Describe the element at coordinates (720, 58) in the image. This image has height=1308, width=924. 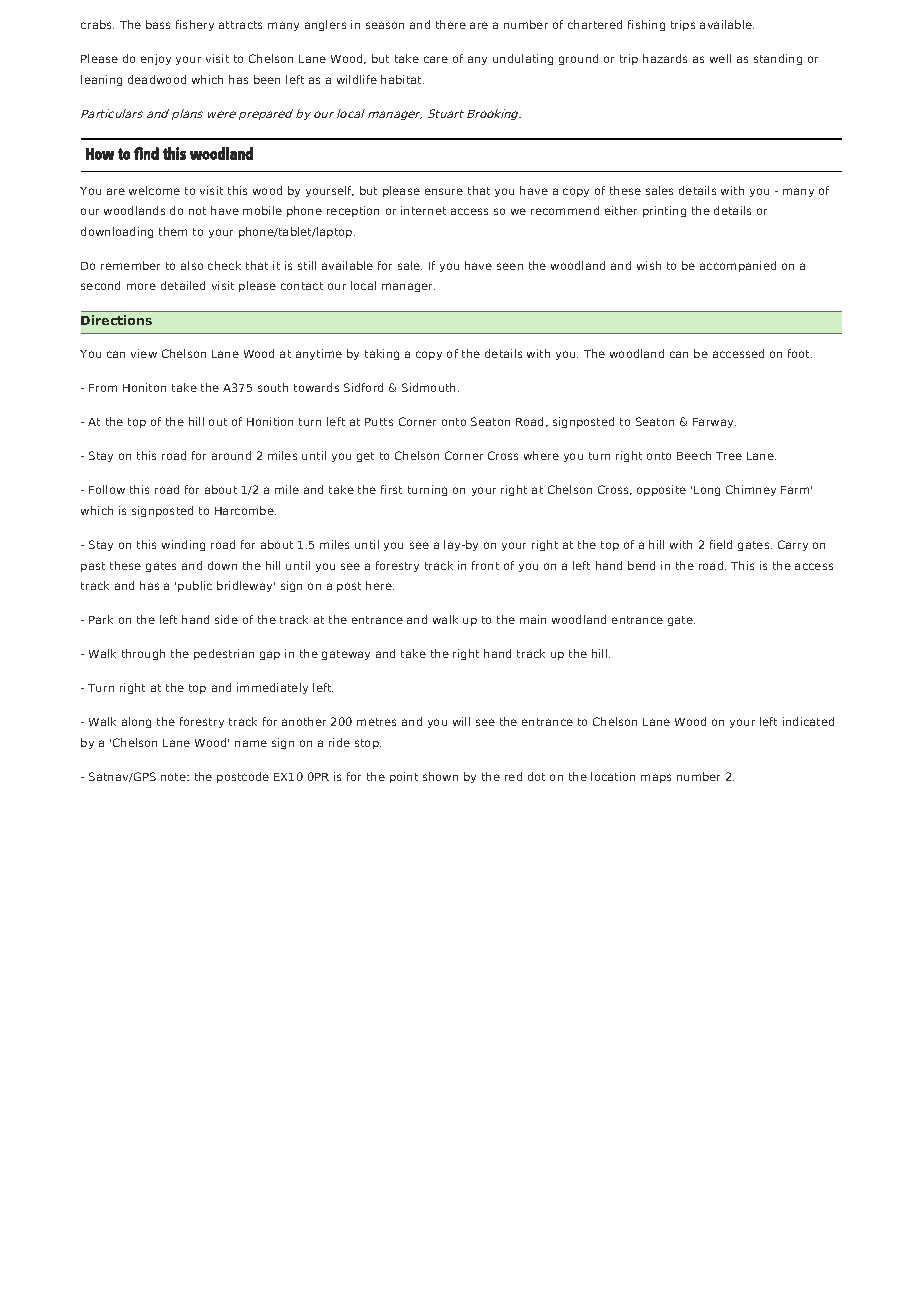
I see `well` at that location.
